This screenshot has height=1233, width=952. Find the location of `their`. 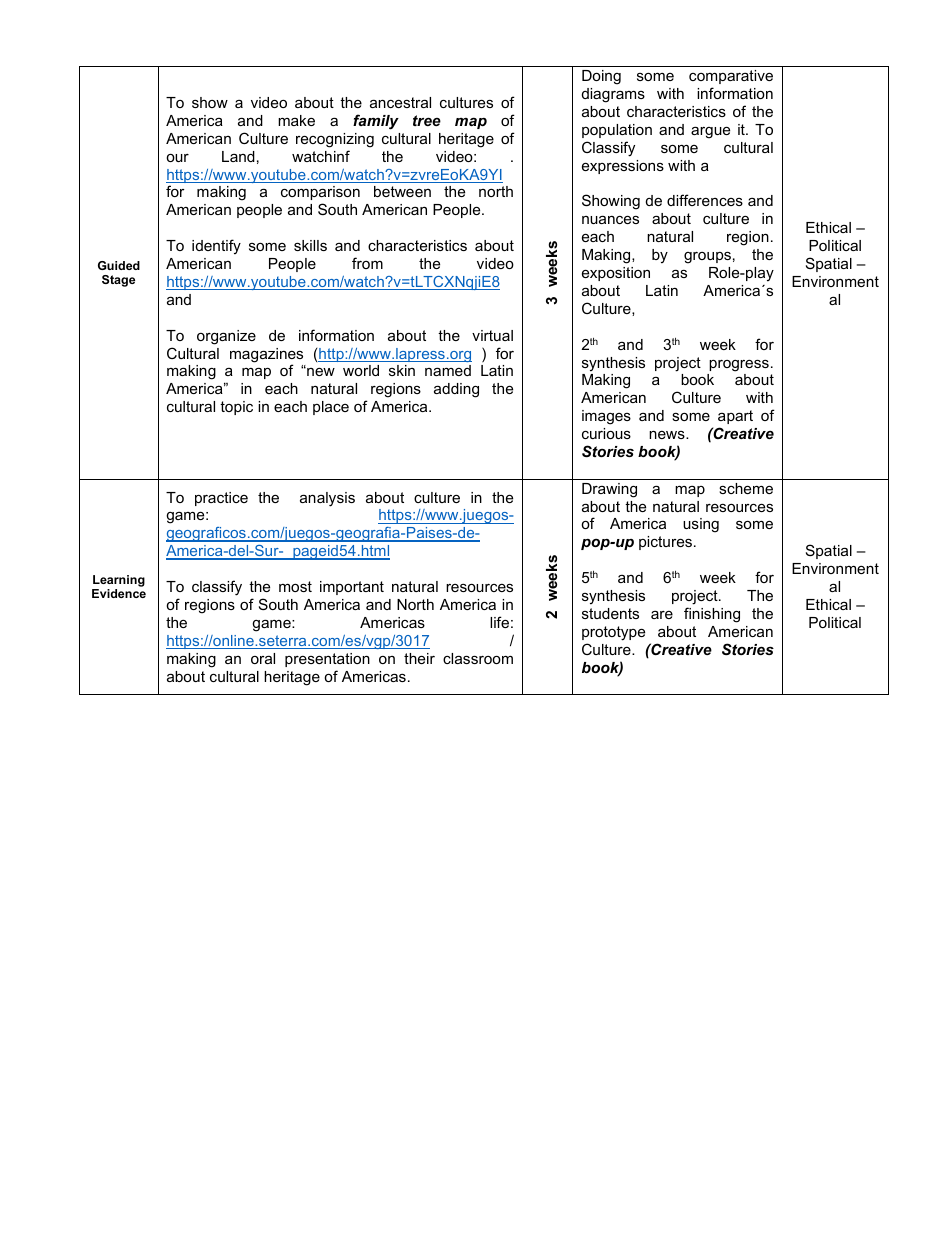

their is located at coordinates (419, 658).
